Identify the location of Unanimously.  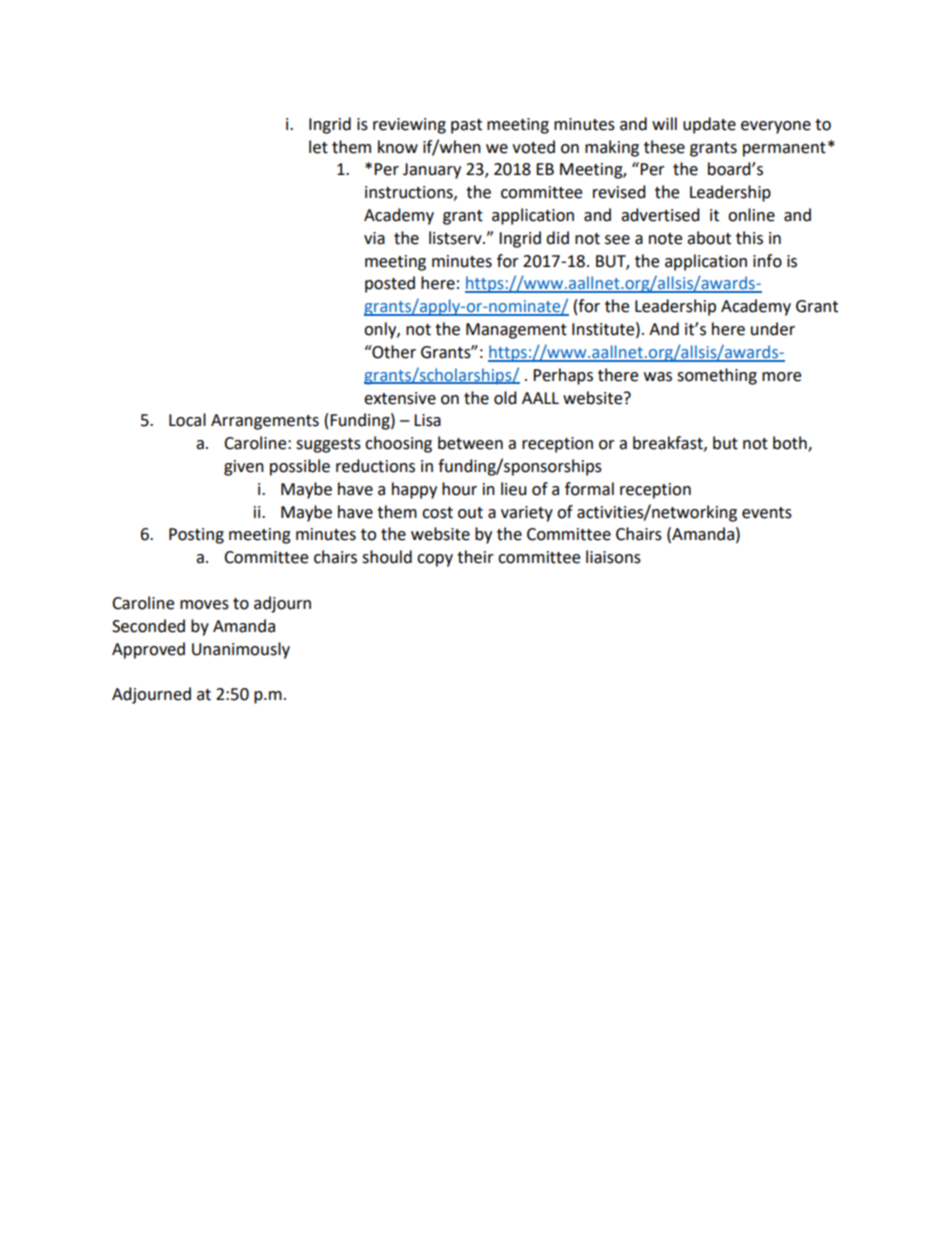
(241, 650).
